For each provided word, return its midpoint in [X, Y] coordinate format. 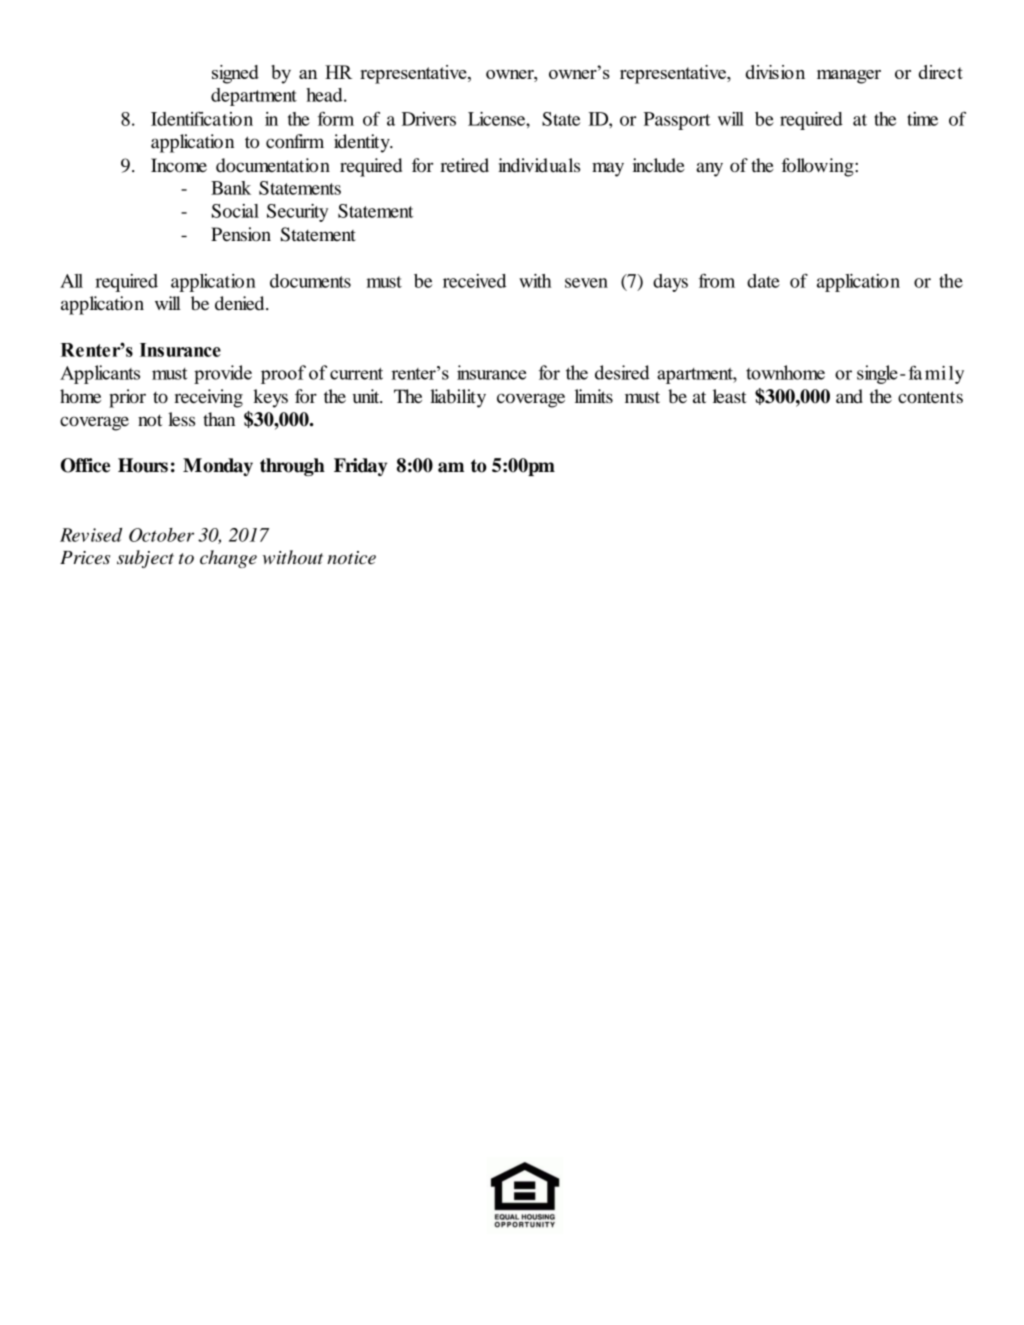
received [474, 281]
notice [351, 558]
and [849, 396]
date [763, 281]
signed [235, 74]
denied [241, 303]
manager [849, 77]
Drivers [429, 119]
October [161, 535]
